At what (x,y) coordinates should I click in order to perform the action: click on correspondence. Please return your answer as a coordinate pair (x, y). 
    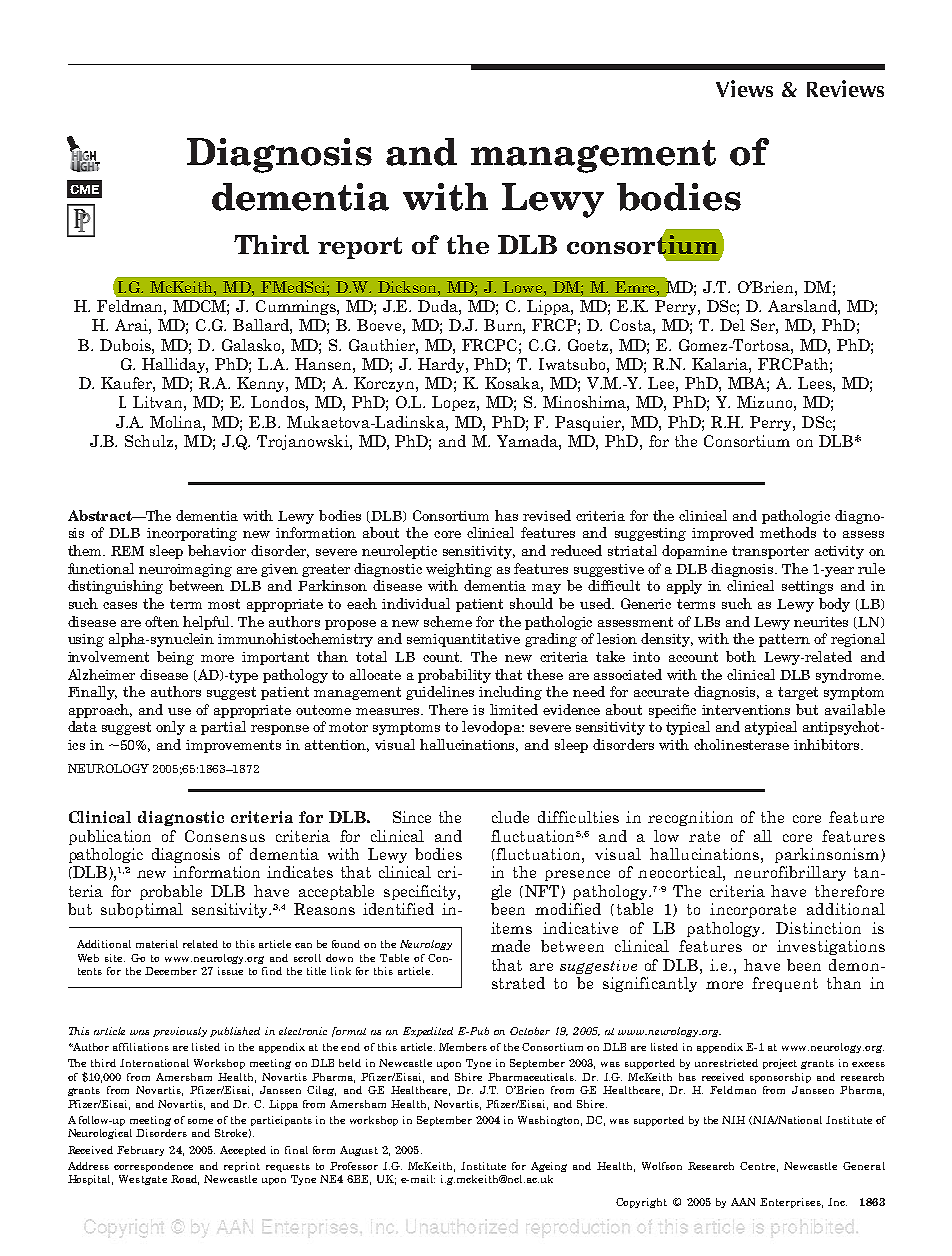
    Looking at the image, I should click on (153, 1167).
